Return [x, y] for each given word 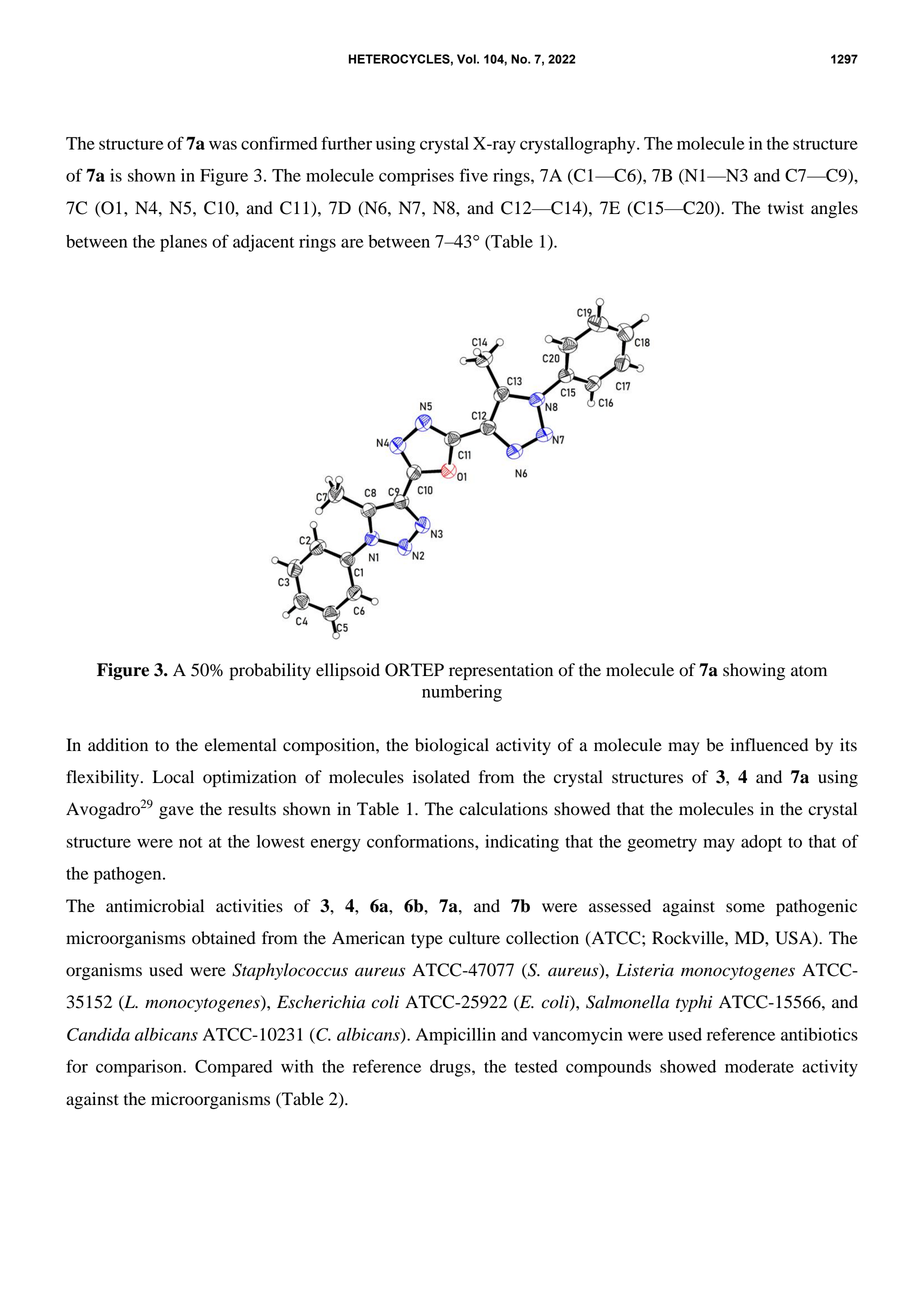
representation [501, 671]
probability [270, 671]
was [223, 145]
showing [754, 671]
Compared [233, 1068]
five [474, 175]
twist [786, 208]
